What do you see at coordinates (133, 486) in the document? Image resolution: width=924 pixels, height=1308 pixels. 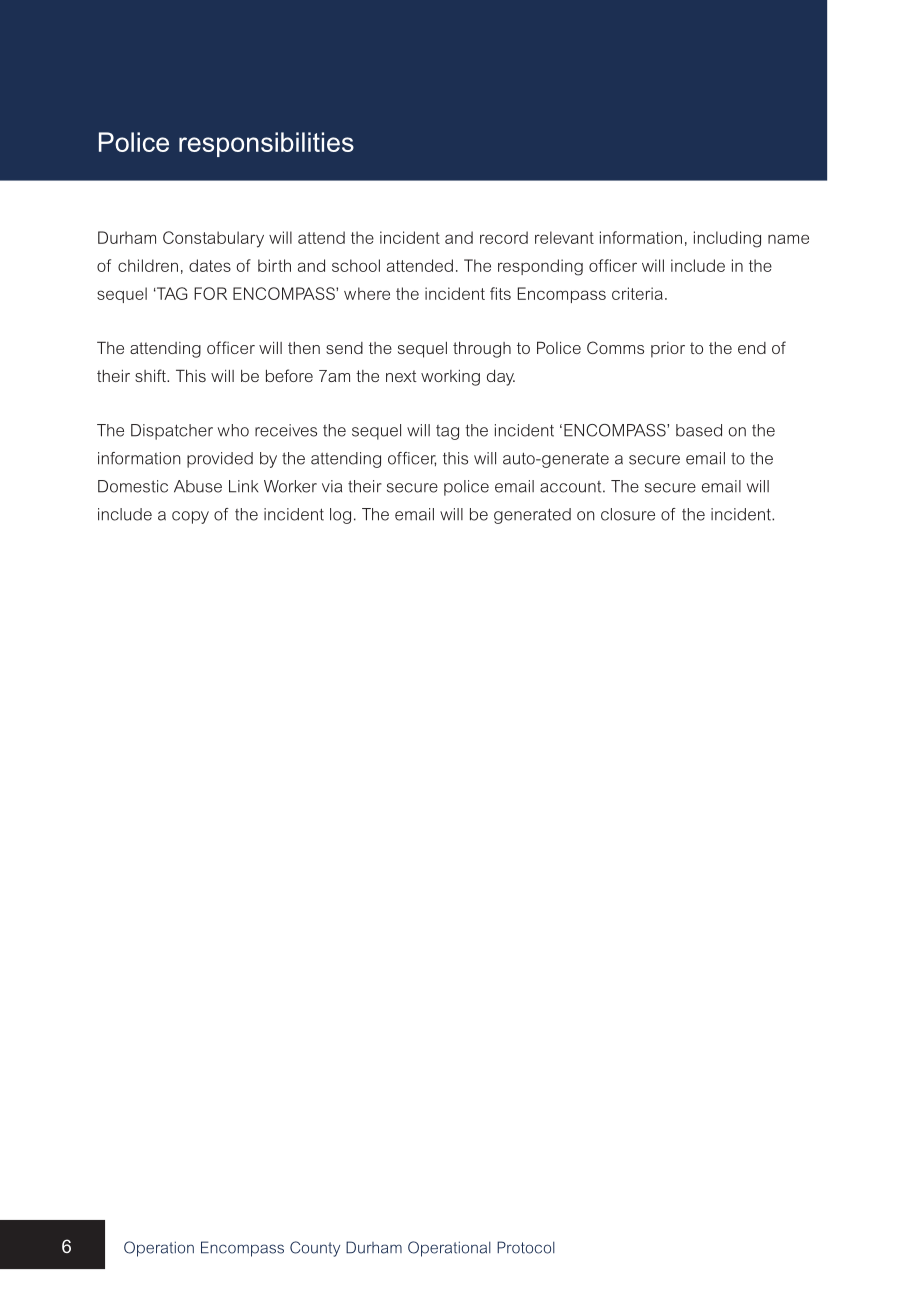 I see `Domestic` at bounding box center [133, 486].
